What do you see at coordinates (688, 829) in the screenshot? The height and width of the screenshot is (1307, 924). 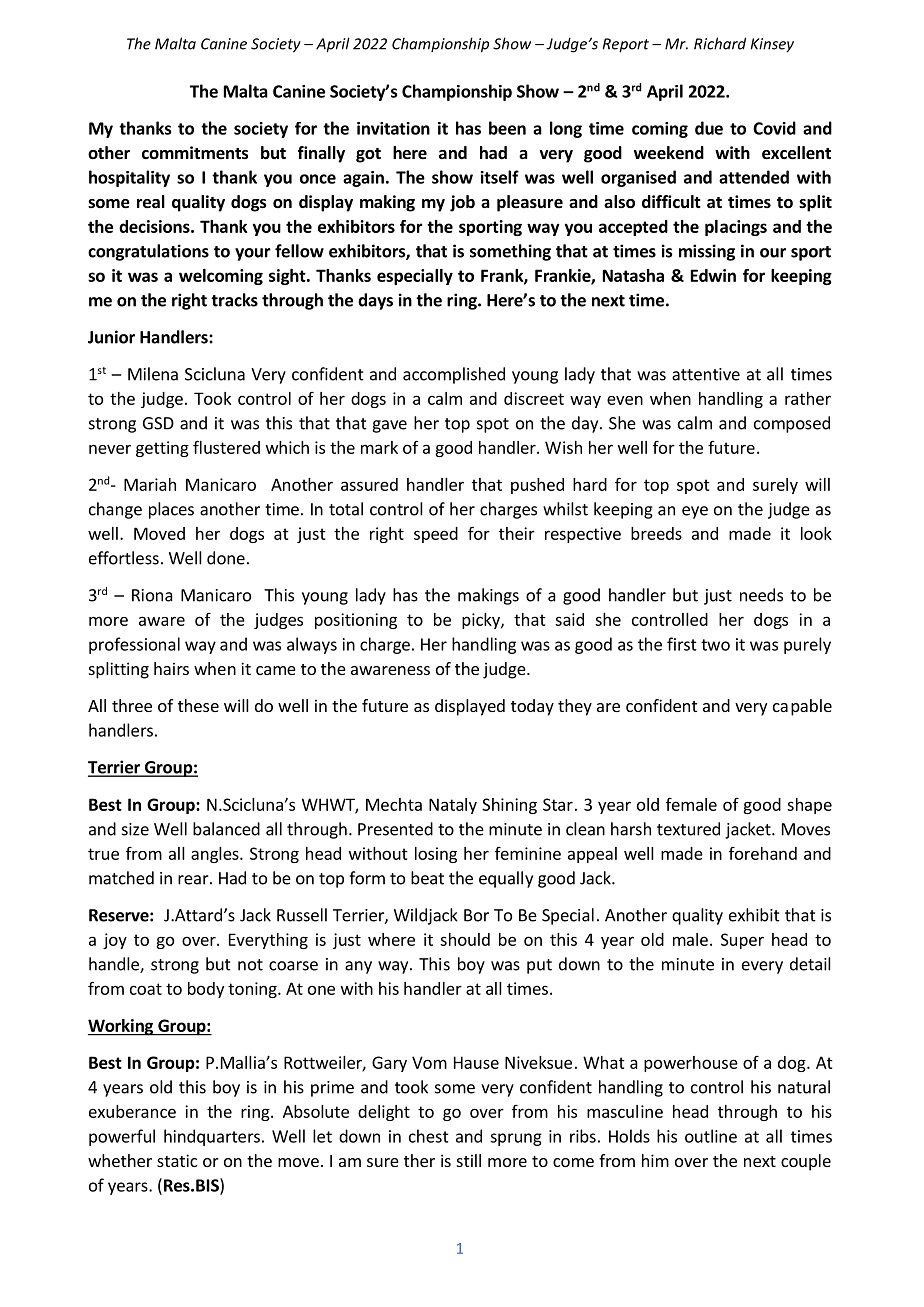 I see `textured` at bounding box center [688, 829].
